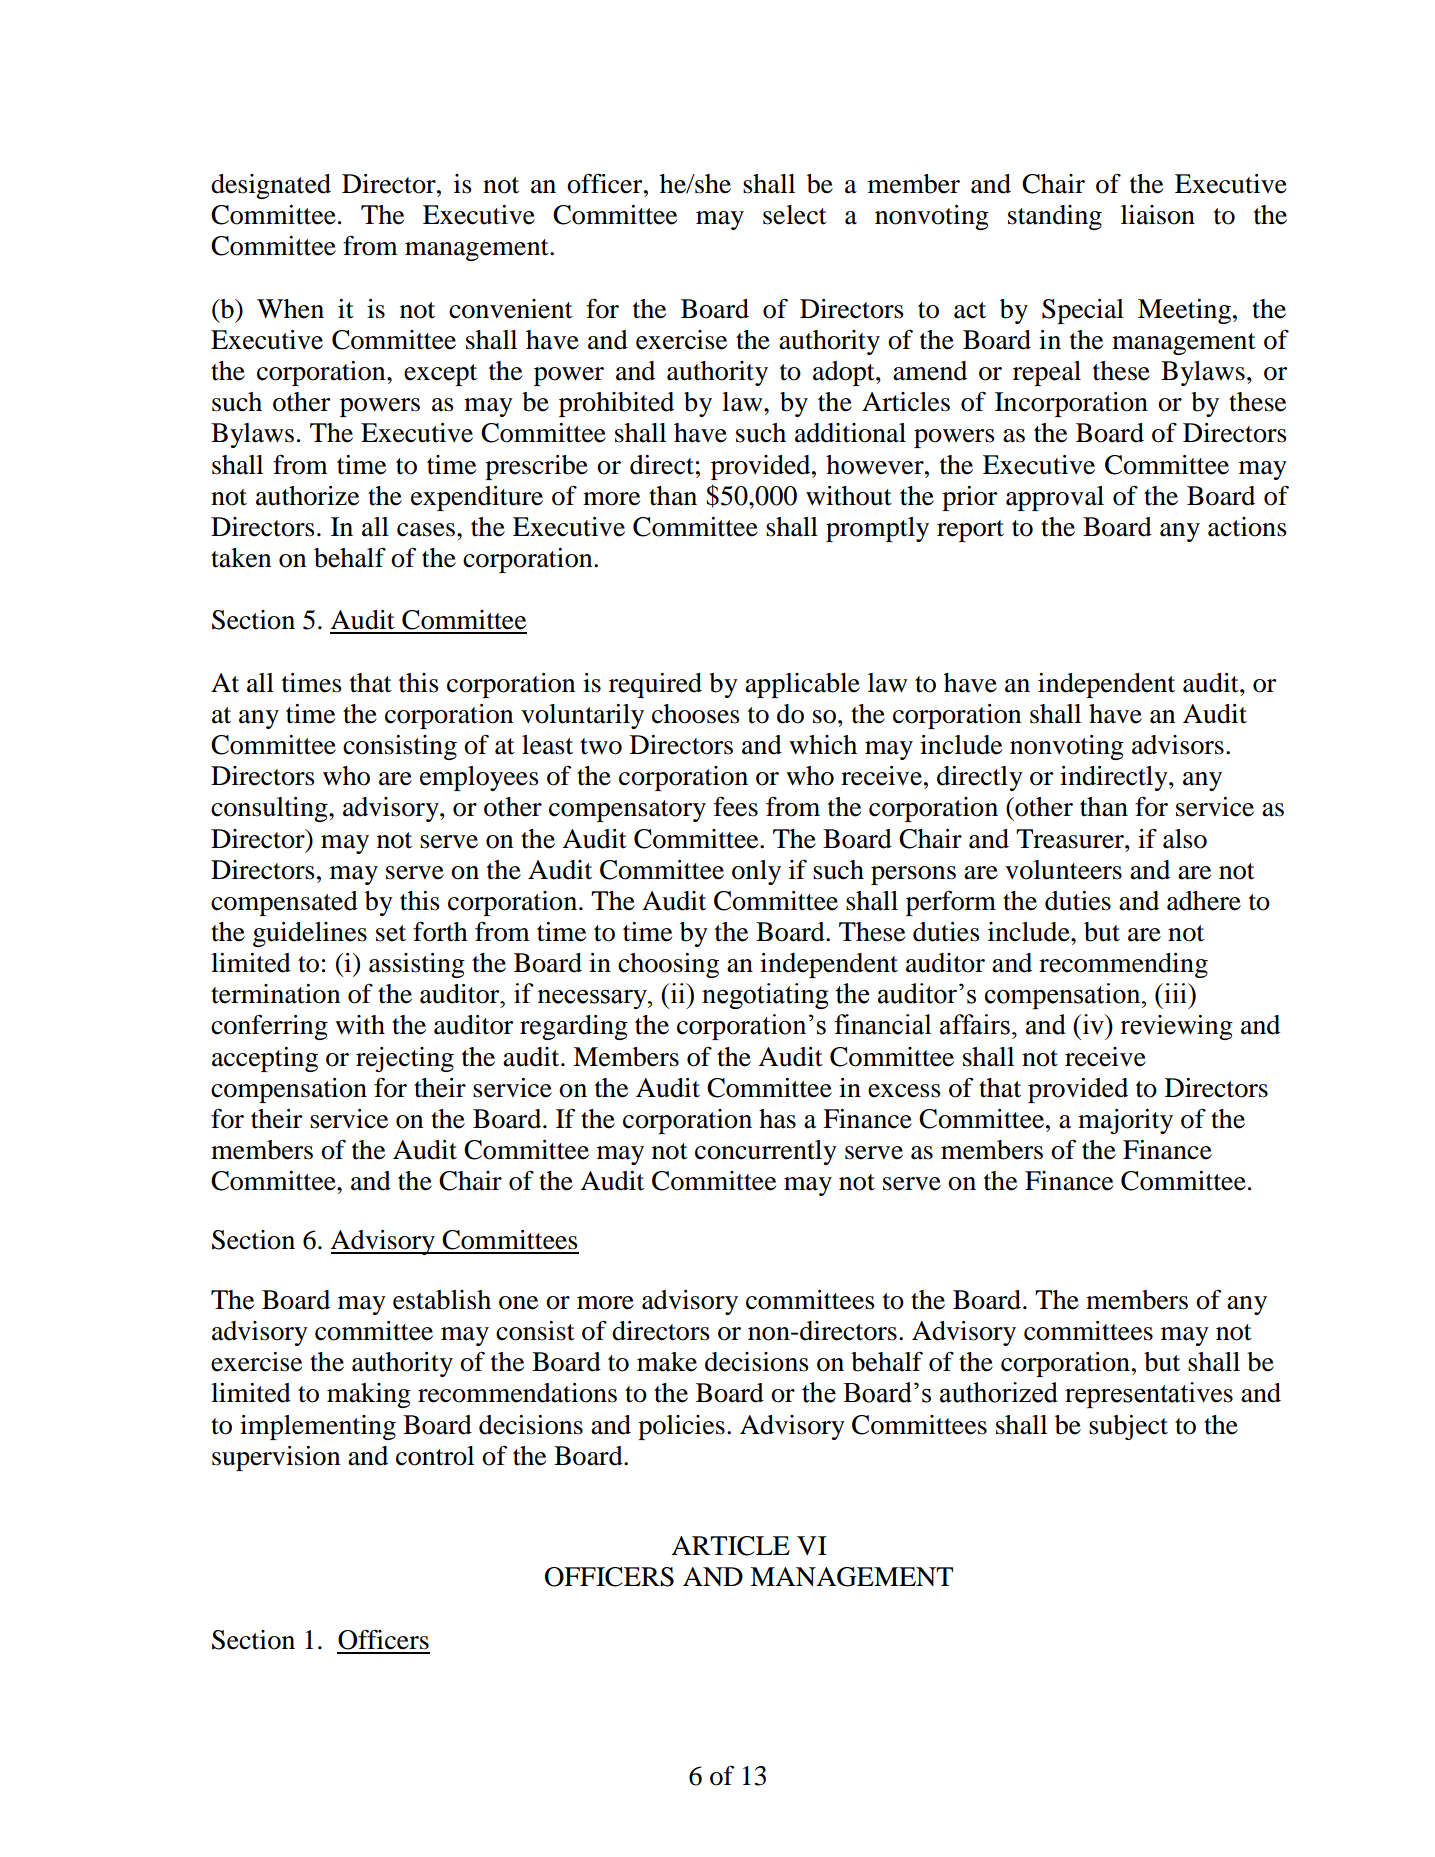  What do you see at coordinates (1158, 215) in the screenshot?
I see `liaison` at bounding box center [1158, 215].
